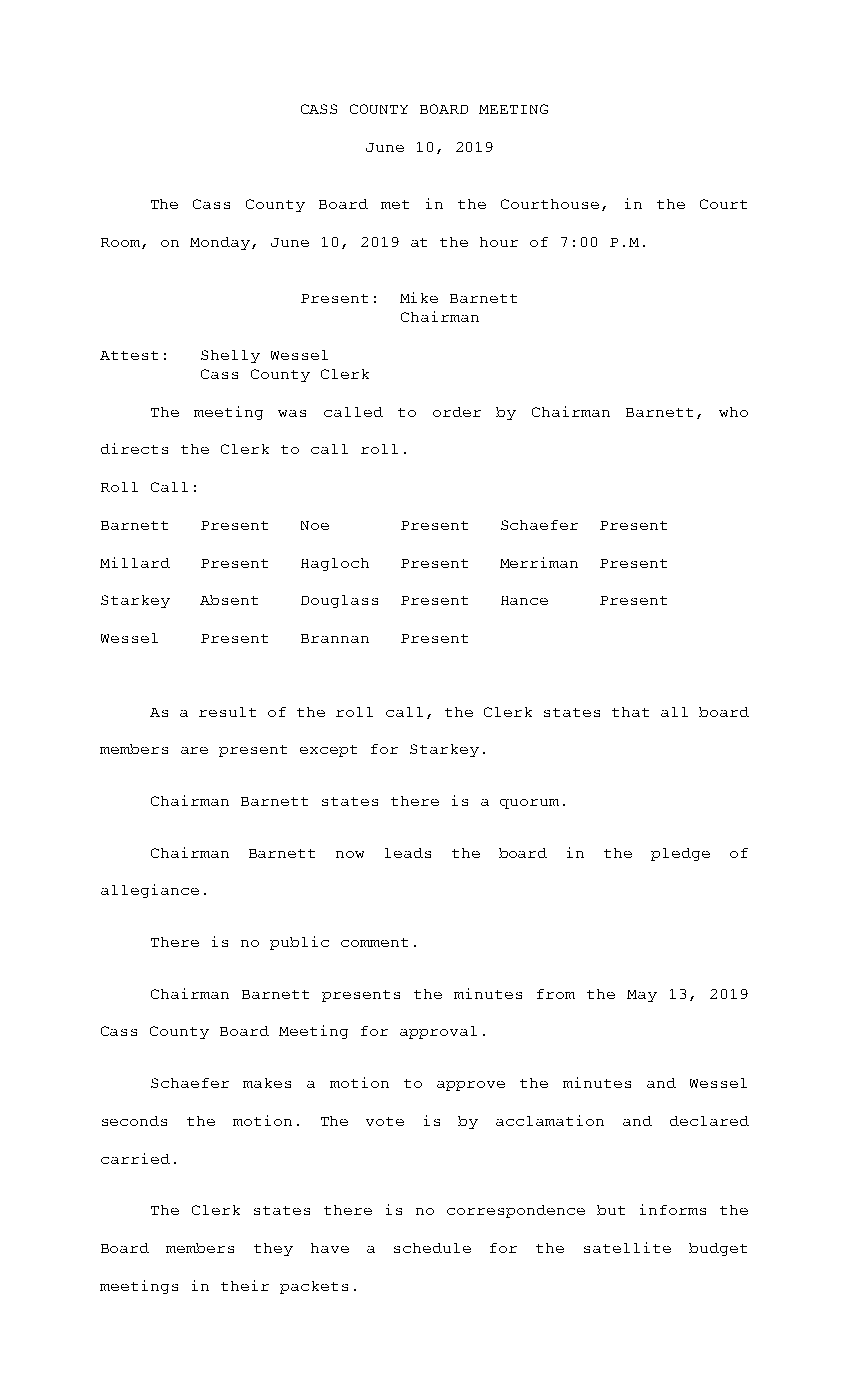 This document has width=849, height=1400. Describe the element at coordinates (438, 1032) in the document. I see `approval` at that location.
